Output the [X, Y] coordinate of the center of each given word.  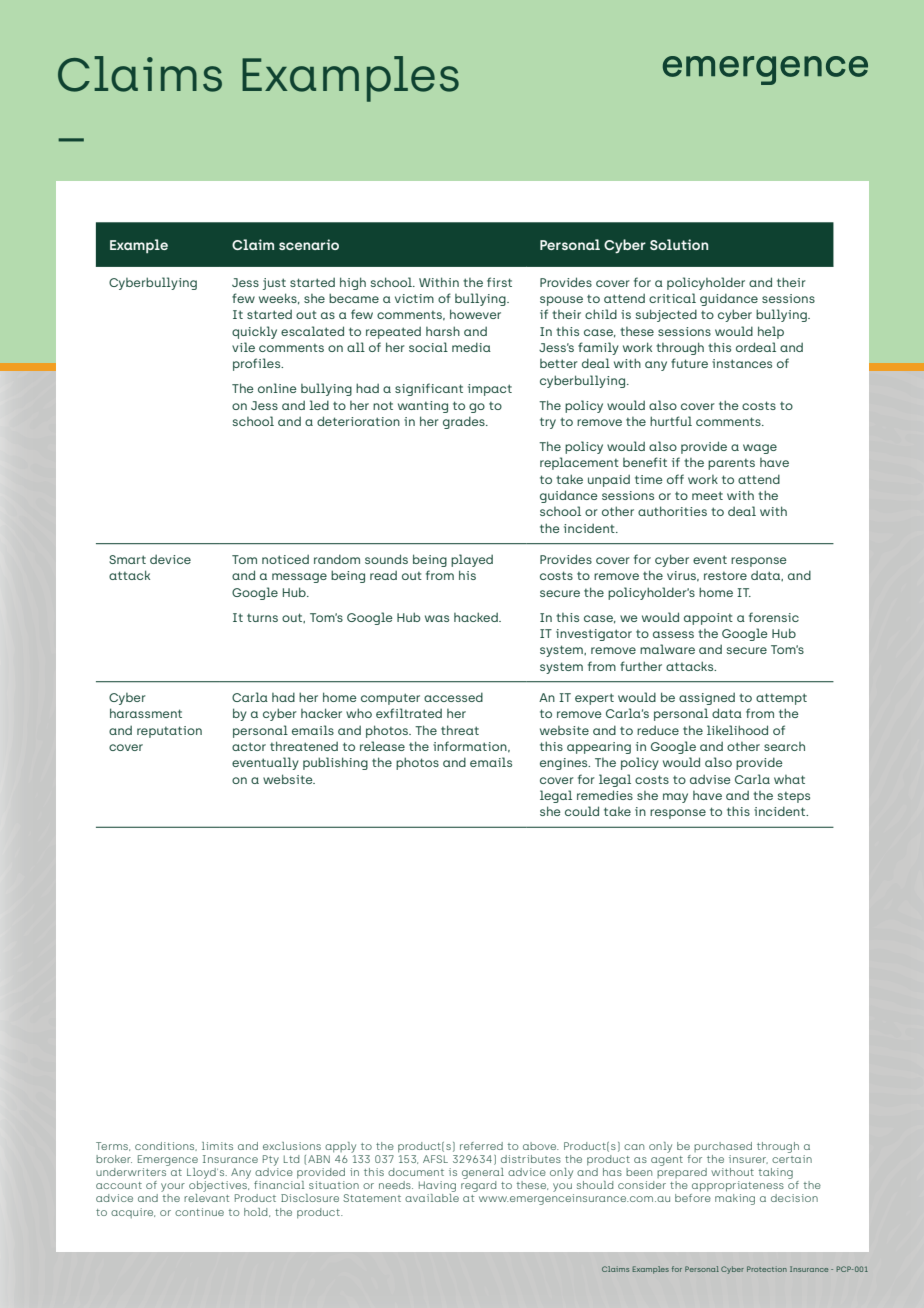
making [735, 1199]
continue [199, 1212]
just [274, 284]
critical [672, 298]
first [499, 282]
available [432, 1198]
